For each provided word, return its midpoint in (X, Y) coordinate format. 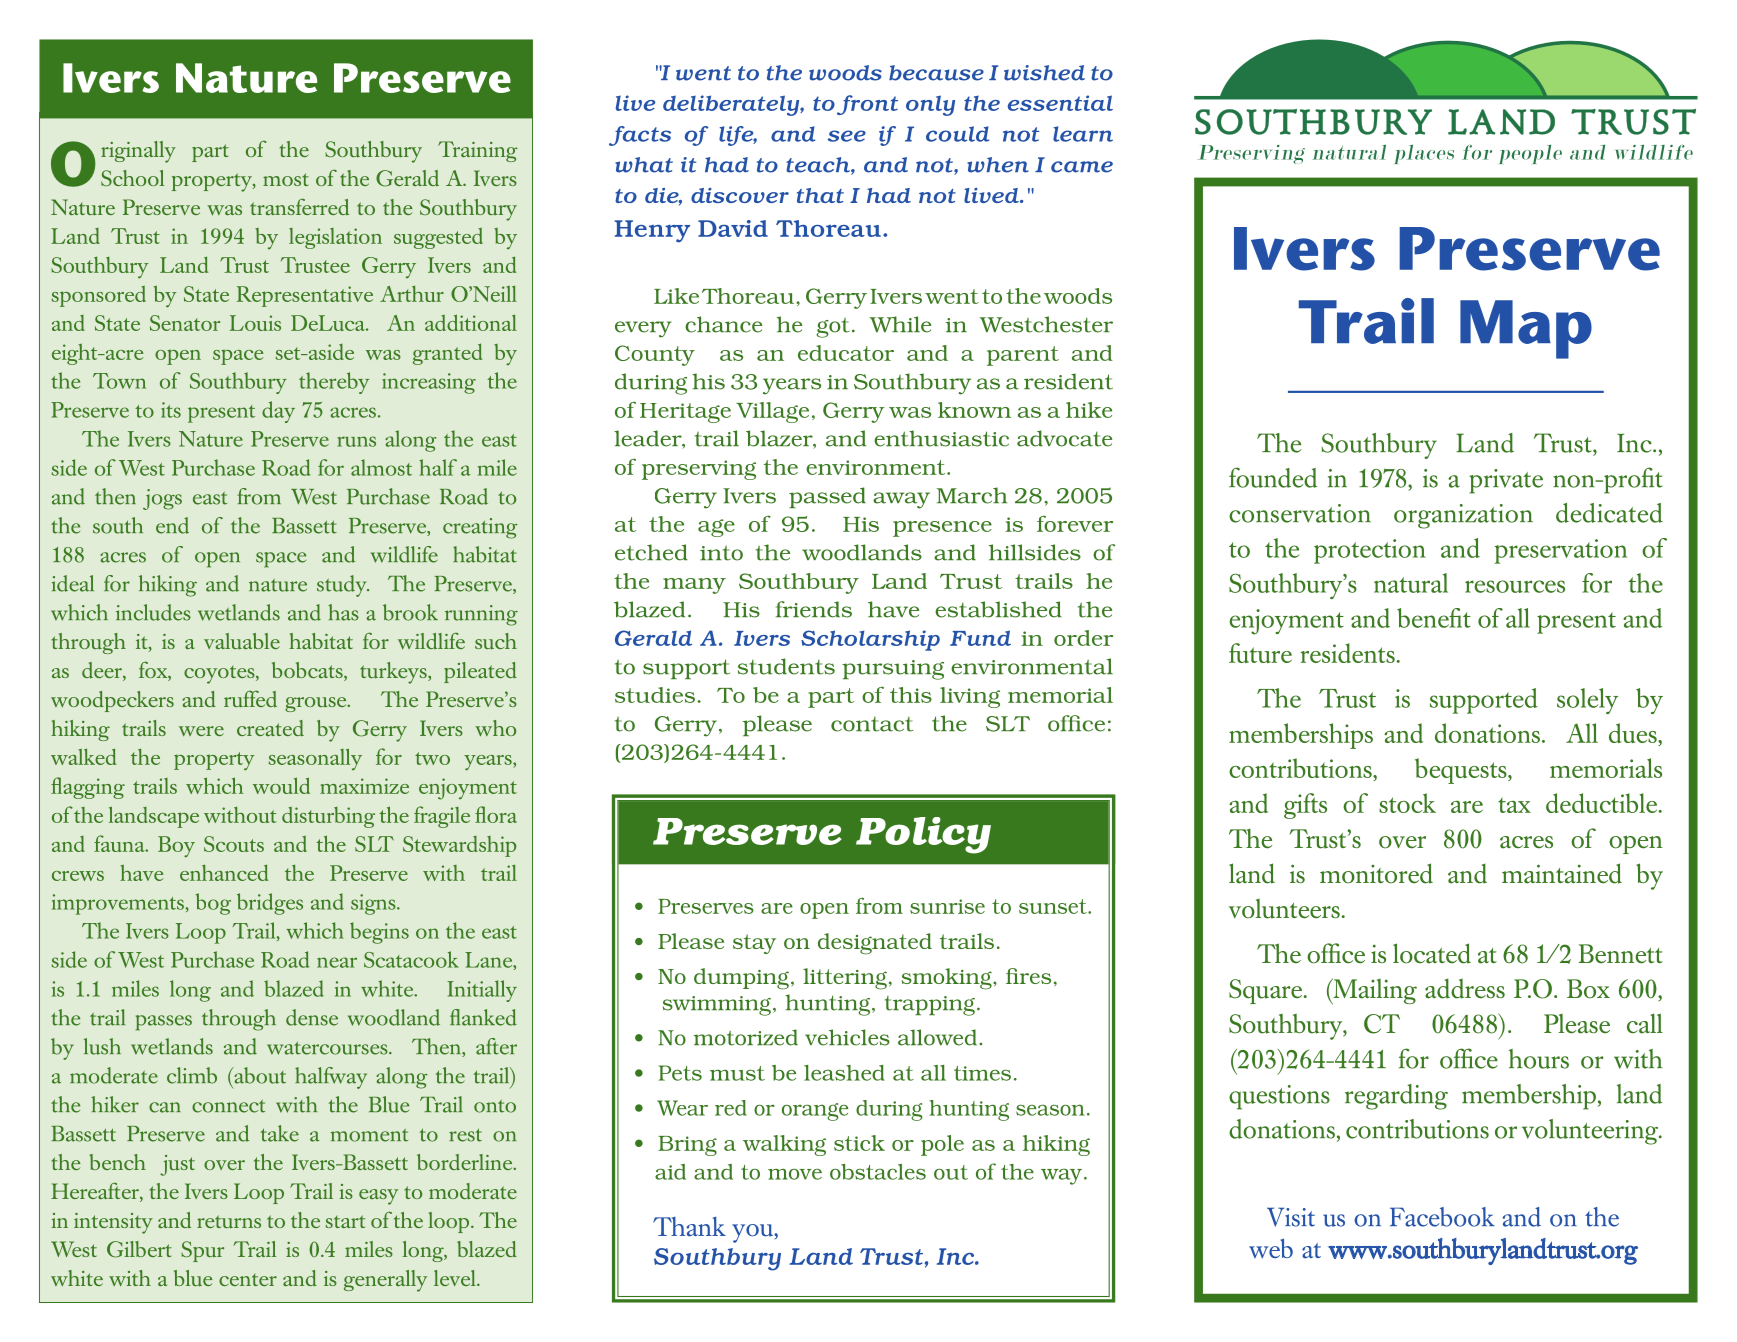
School (132, 178)
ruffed (250, 699)
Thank (689, 1227)
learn (1083, 134)
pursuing (893, 670)
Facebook (1442, 1217)
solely (1587, 701)
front (867, 105)
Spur (202, 1251)
